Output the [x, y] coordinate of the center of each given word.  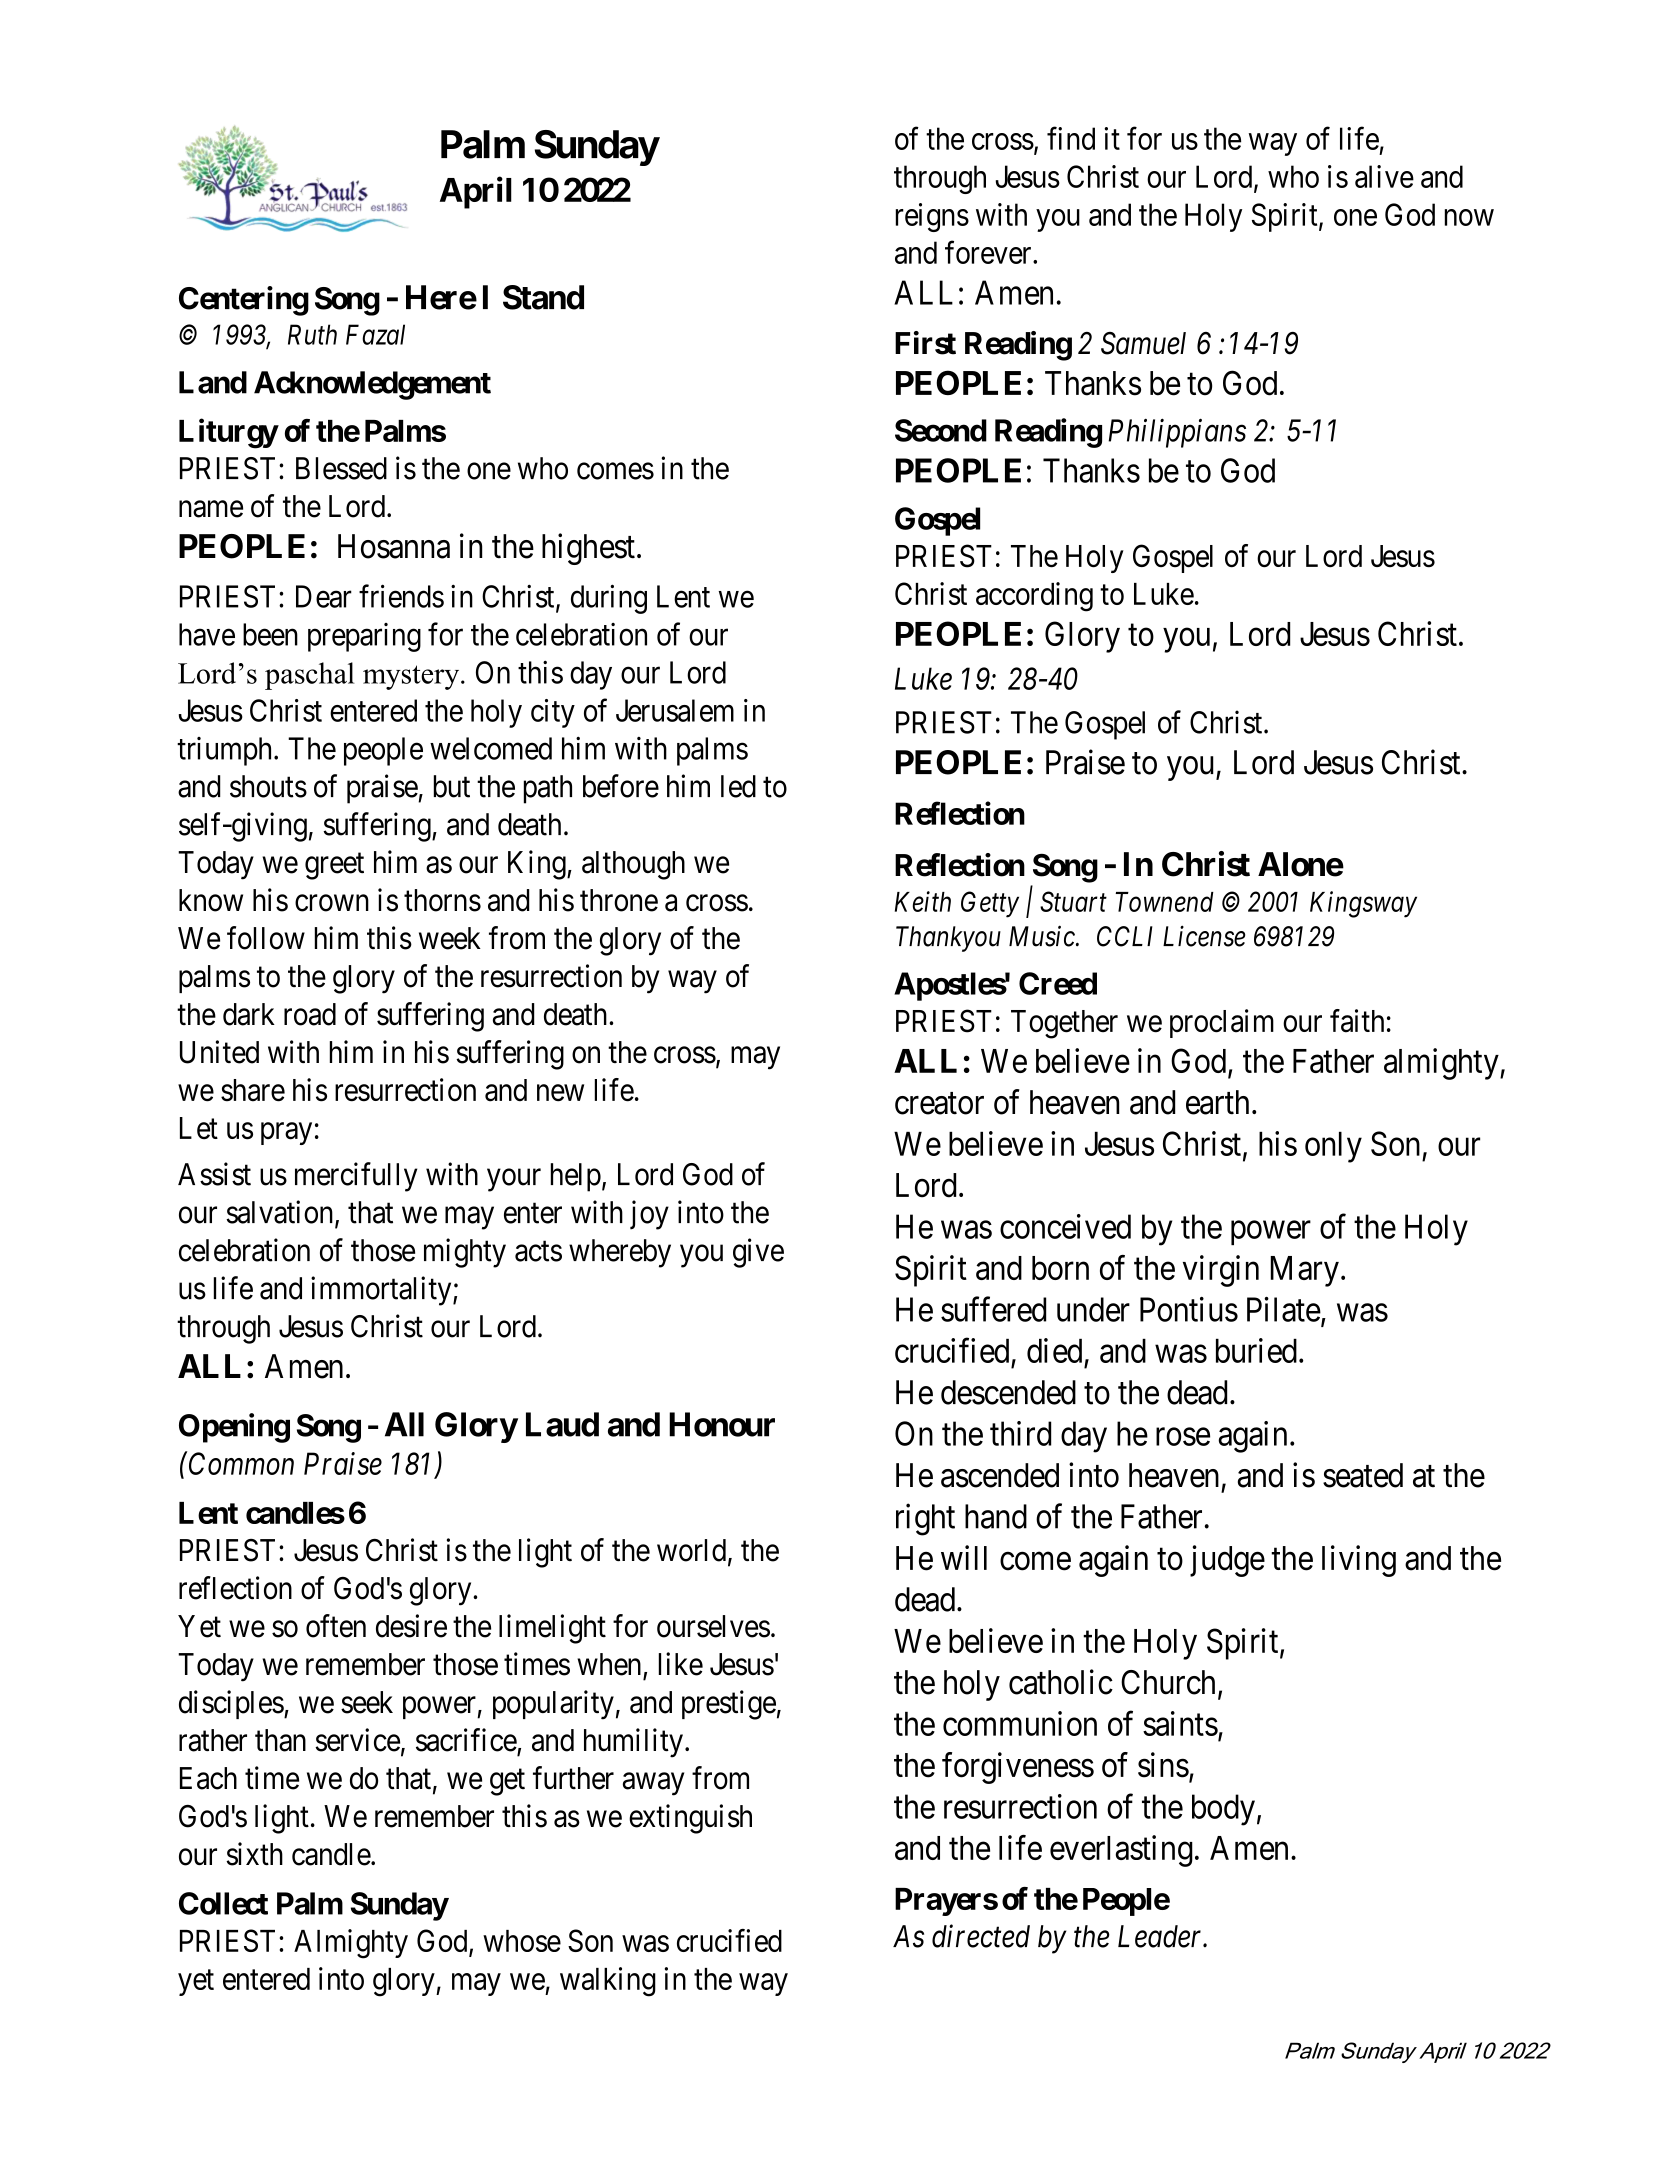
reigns [932, 217]
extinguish [690, 1819]
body [1223, 1810]
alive [1384, 176]
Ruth [312, 334]
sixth [254, 1854]
